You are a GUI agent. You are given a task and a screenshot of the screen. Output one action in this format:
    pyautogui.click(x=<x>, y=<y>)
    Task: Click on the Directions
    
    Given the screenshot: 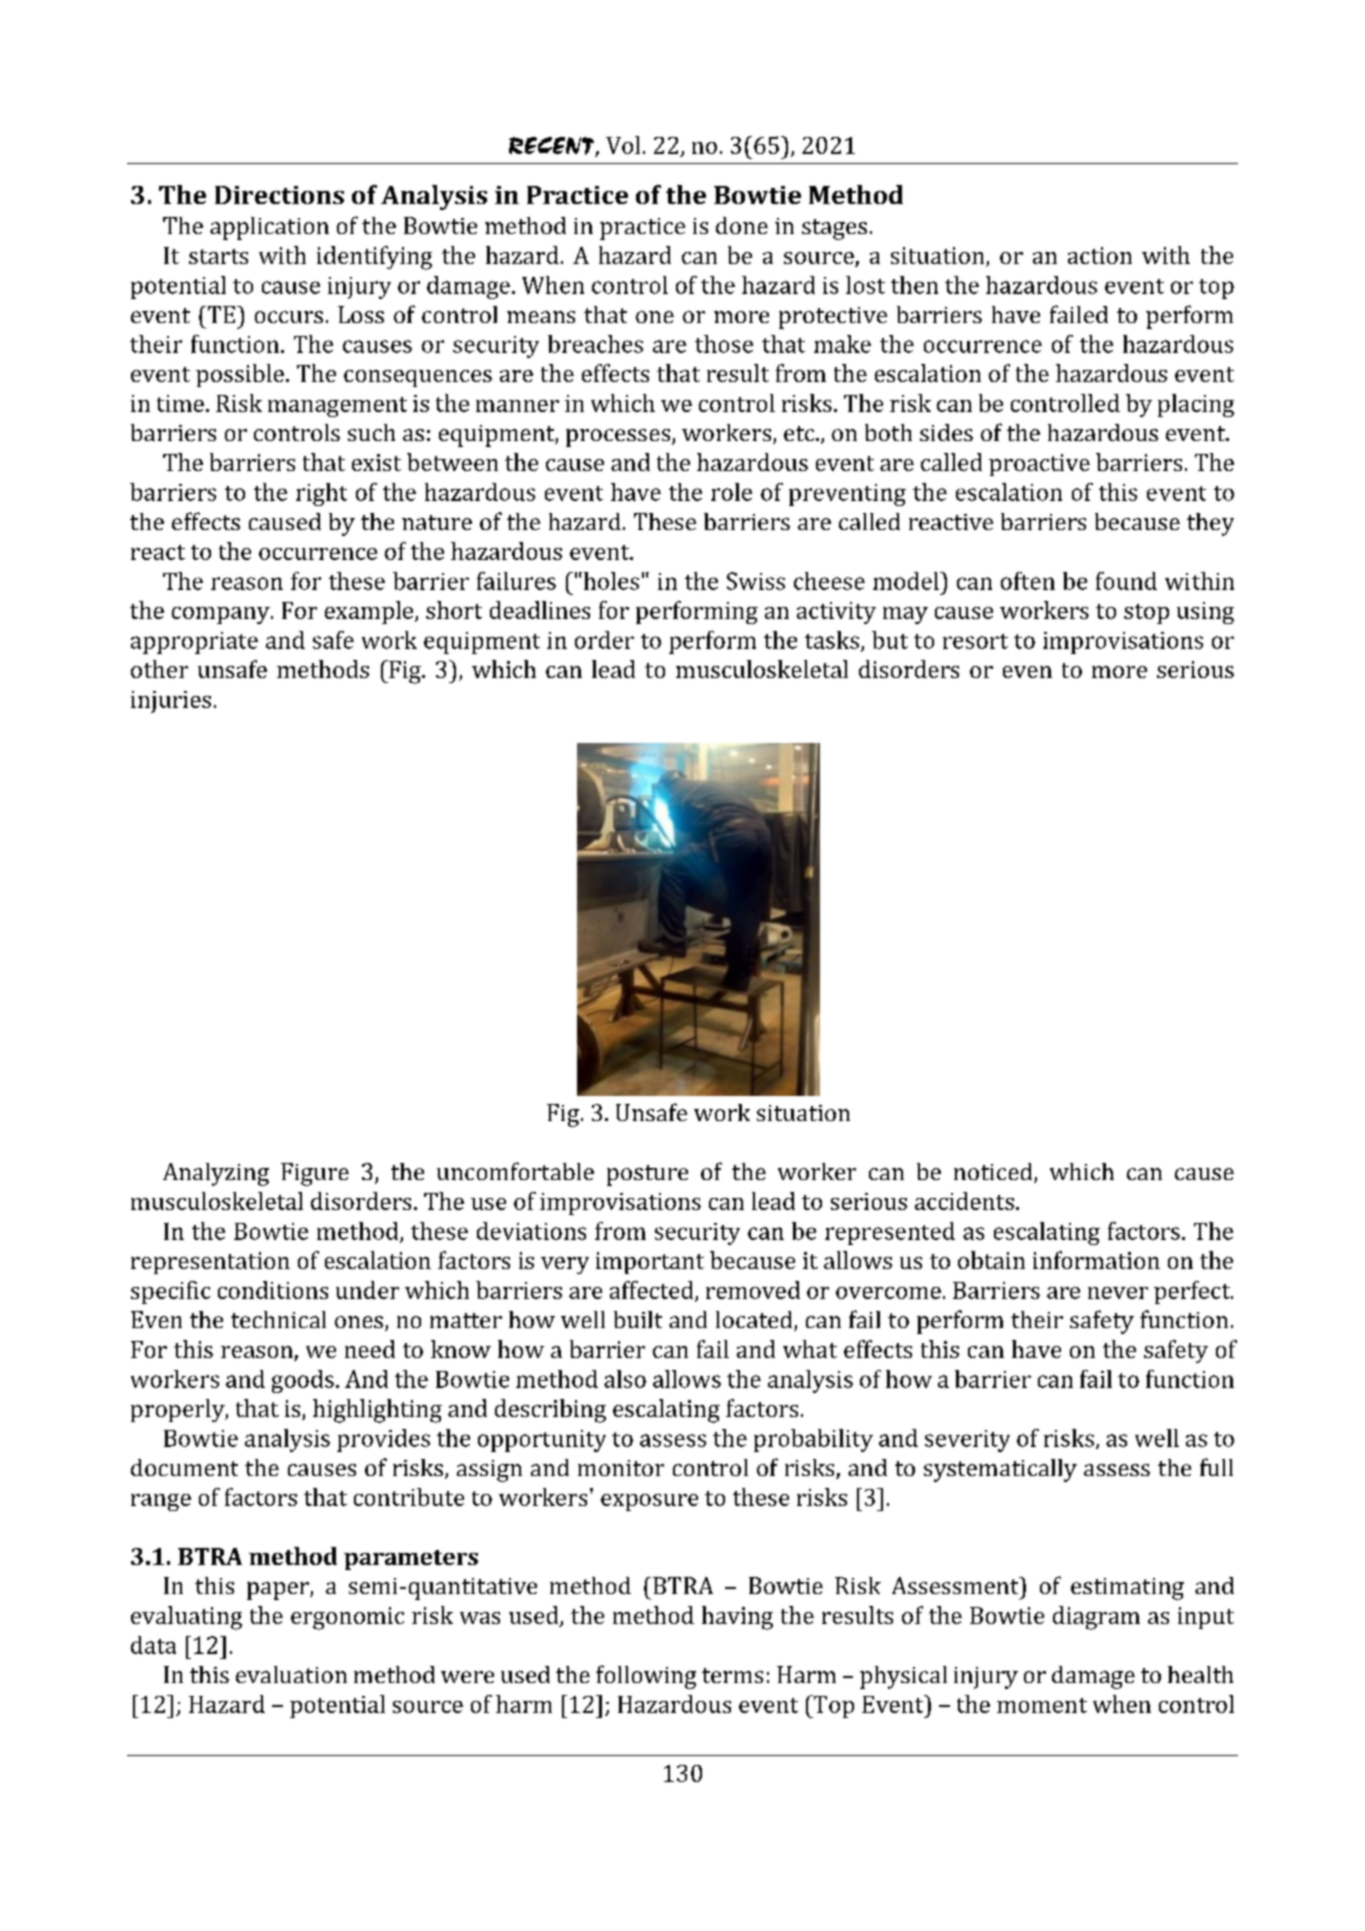 What is the action you would take?
    pyautogui.click(x=279, y=195)
